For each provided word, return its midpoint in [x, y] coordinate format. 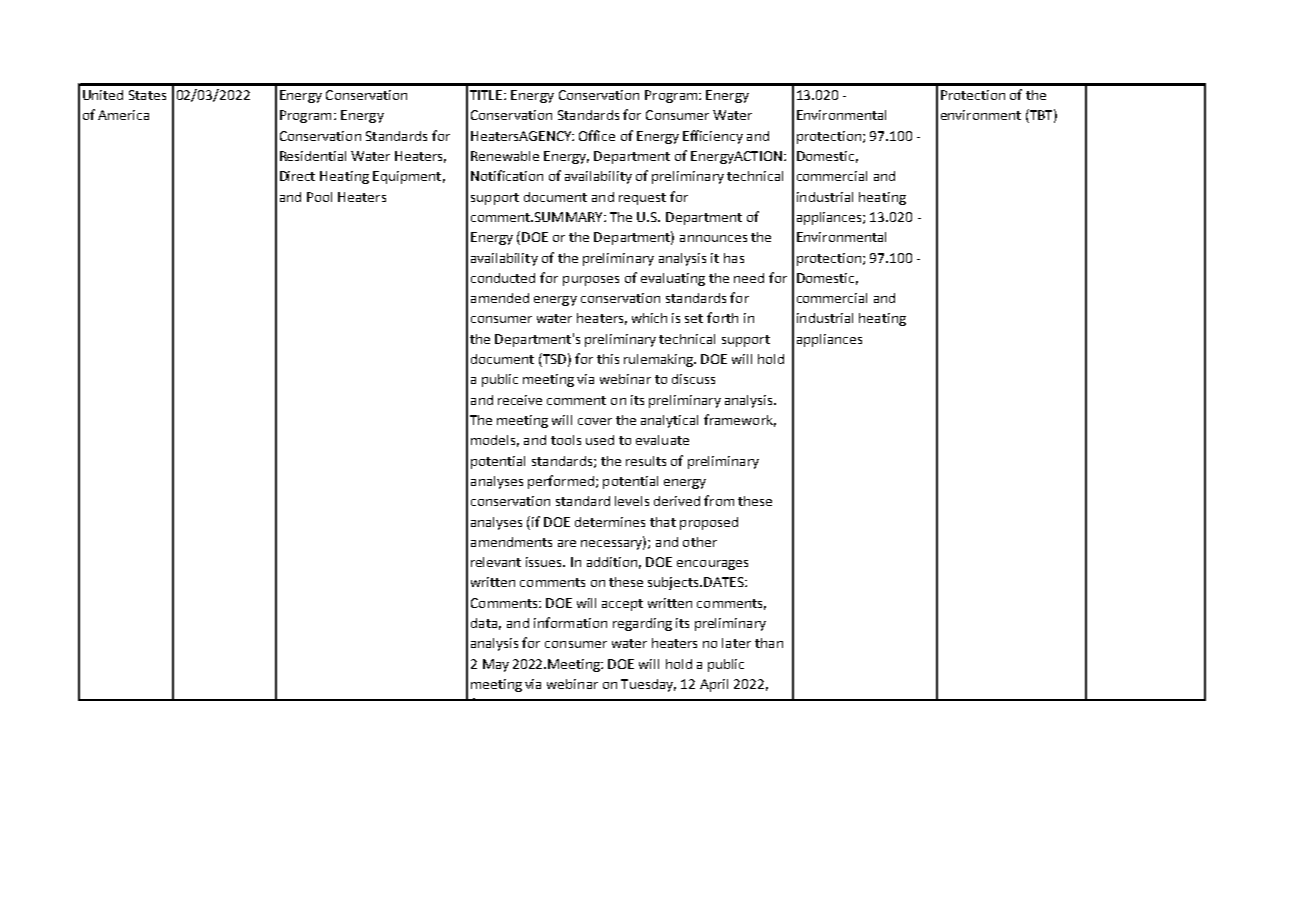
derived [677, 501]
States [147, 95]
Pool [319, 197]
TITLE [487, 95]
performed [561, 482]
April [714, 685]
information [570, 622]
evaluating [673, 279]
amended [500, 298]
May [496, 665]
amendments [511, 542]
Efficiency [713, 137]
